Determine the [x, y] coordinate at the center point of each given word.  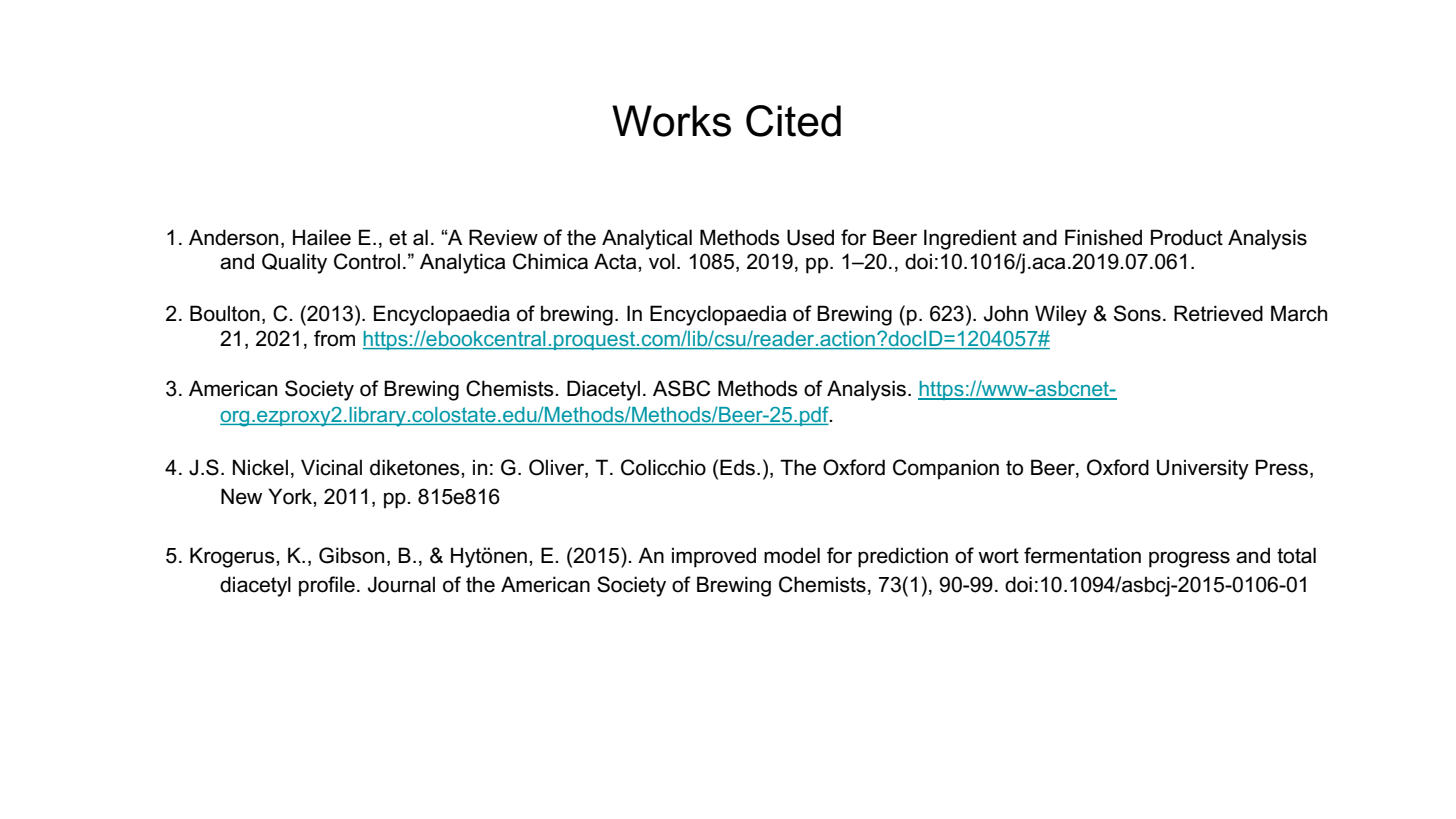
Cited [793, 121]
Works [671, 121]
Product [1187, 237]
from [334, 338]
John [1006, 313]
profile [327, 586]
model [792, 555]
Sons [1137, 313]
